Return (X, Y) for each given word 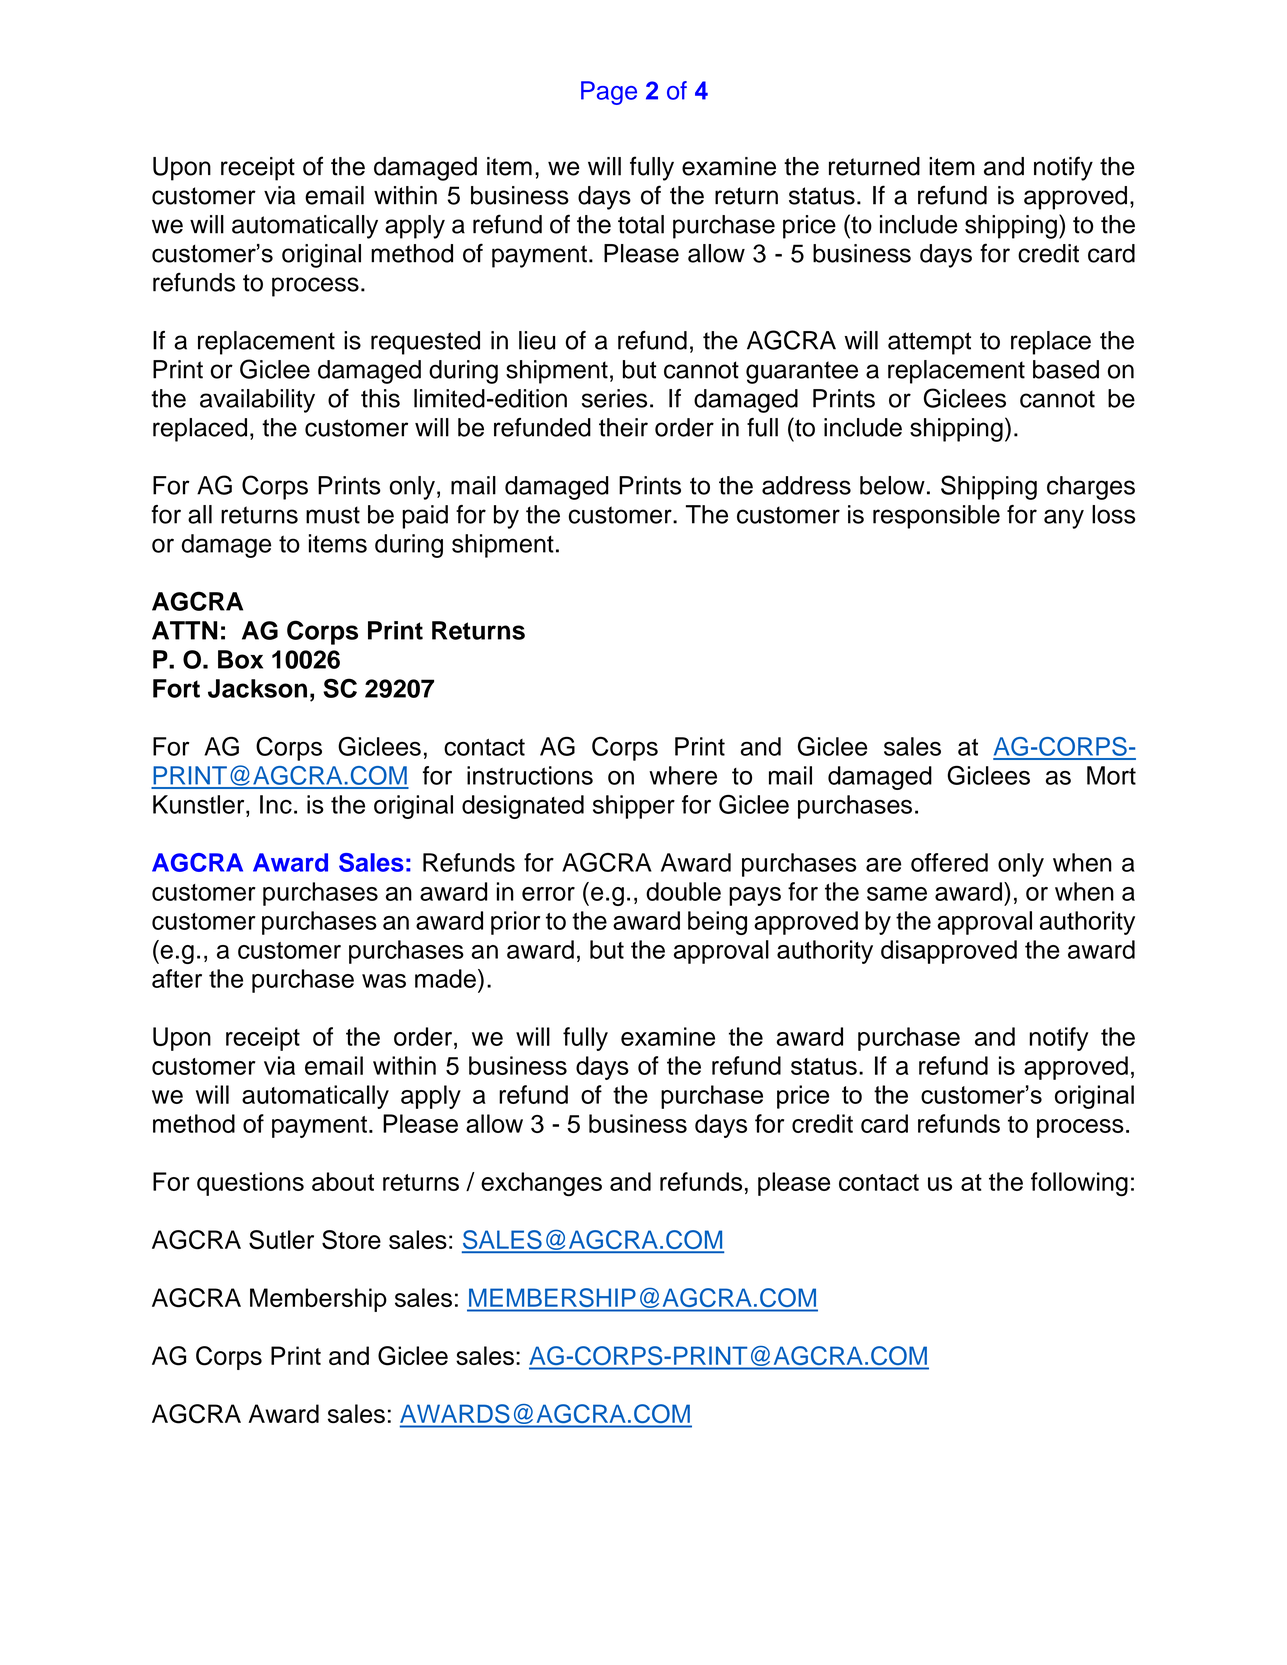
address (806, 485)
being (717, 923)
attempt (929, 343)
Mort (1111, 775)
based (1066, 369)
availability (257, 401)
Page (609, 93)
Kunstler (200, 804)
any (1064, 519)
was (384, 981)
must (333, 515)
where (683, 775)
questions (250, 1184)
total (641, 224)
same (897, 894)
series (614, 398)
